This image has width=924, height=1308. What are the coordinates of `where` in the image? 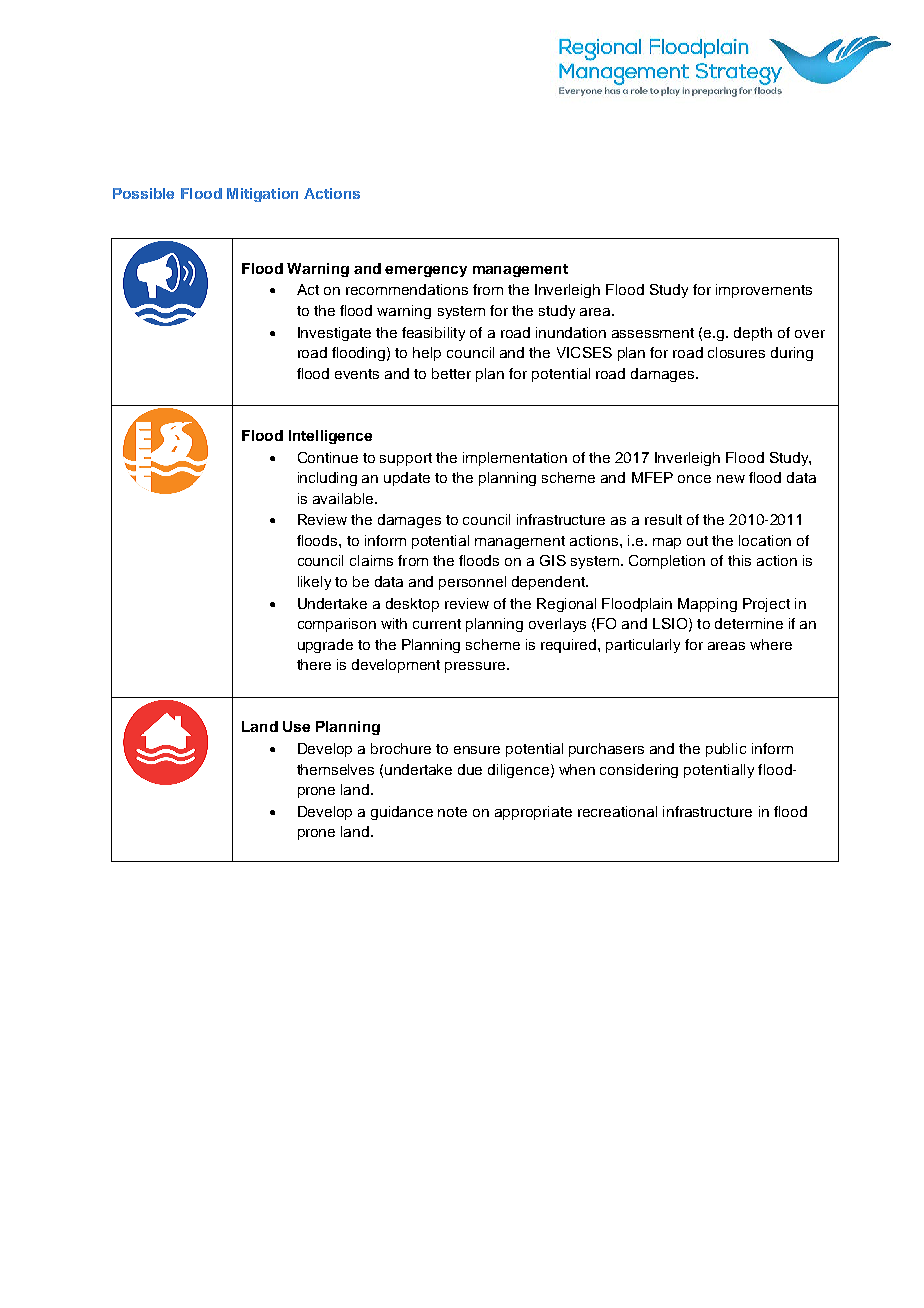 It's located at (771, 644).
